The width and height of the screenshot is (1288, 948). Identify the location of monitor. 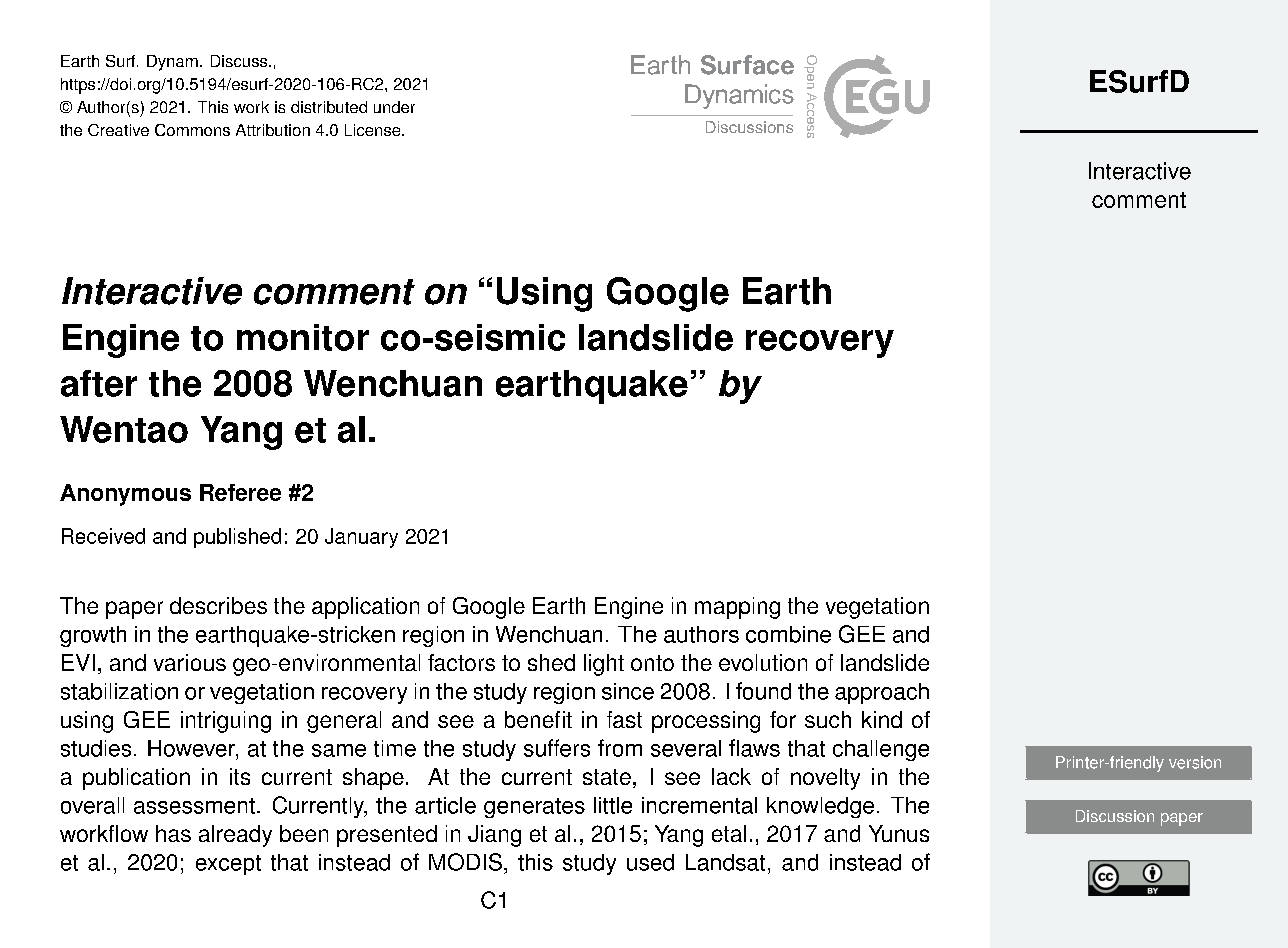
(303, 337).
